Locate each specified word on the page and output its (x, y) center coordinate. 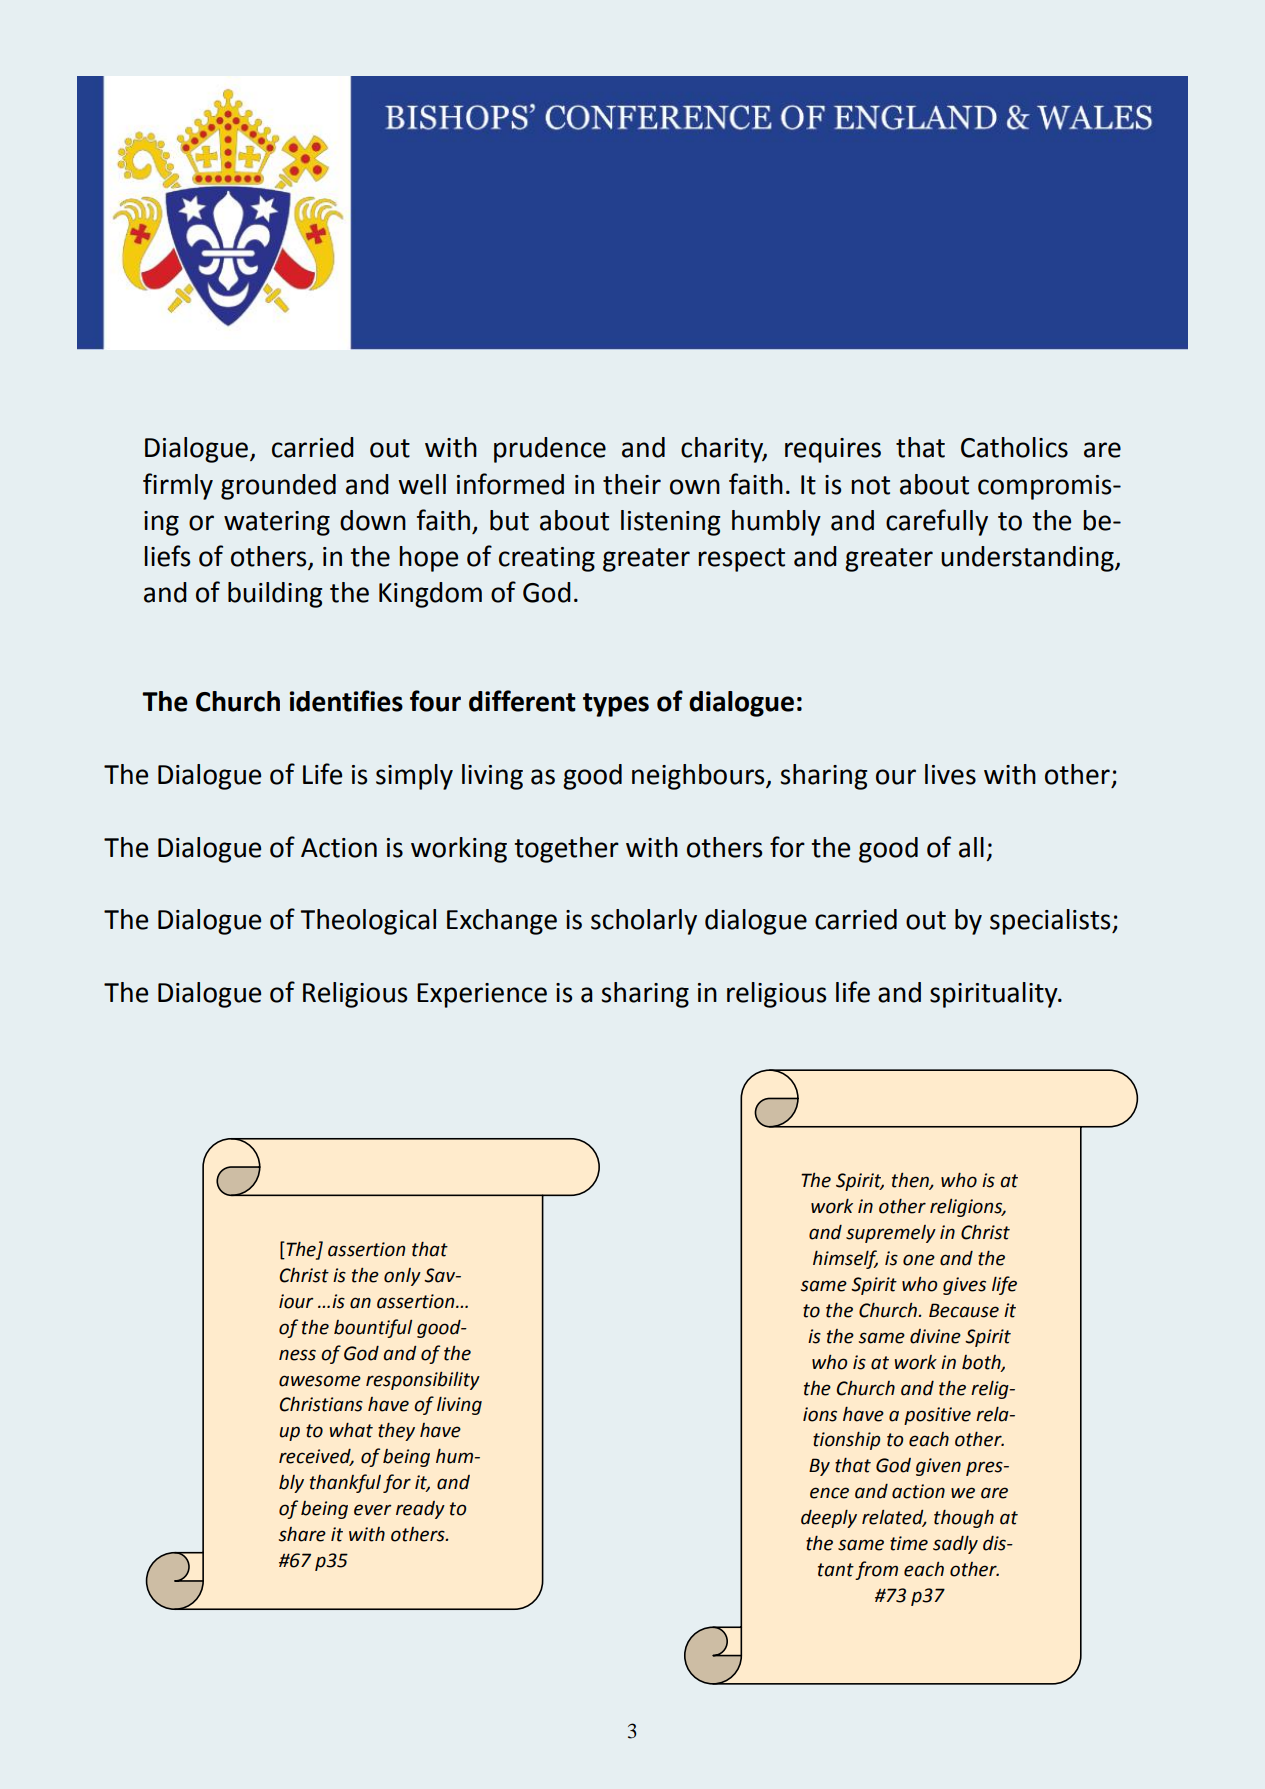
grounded (278, 487)
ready (420, 1510)
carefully (937, 522)
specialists (1051, 922)
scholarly (644, 922)
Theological (368, 922)
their (632, 484)
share (302, 1534)
